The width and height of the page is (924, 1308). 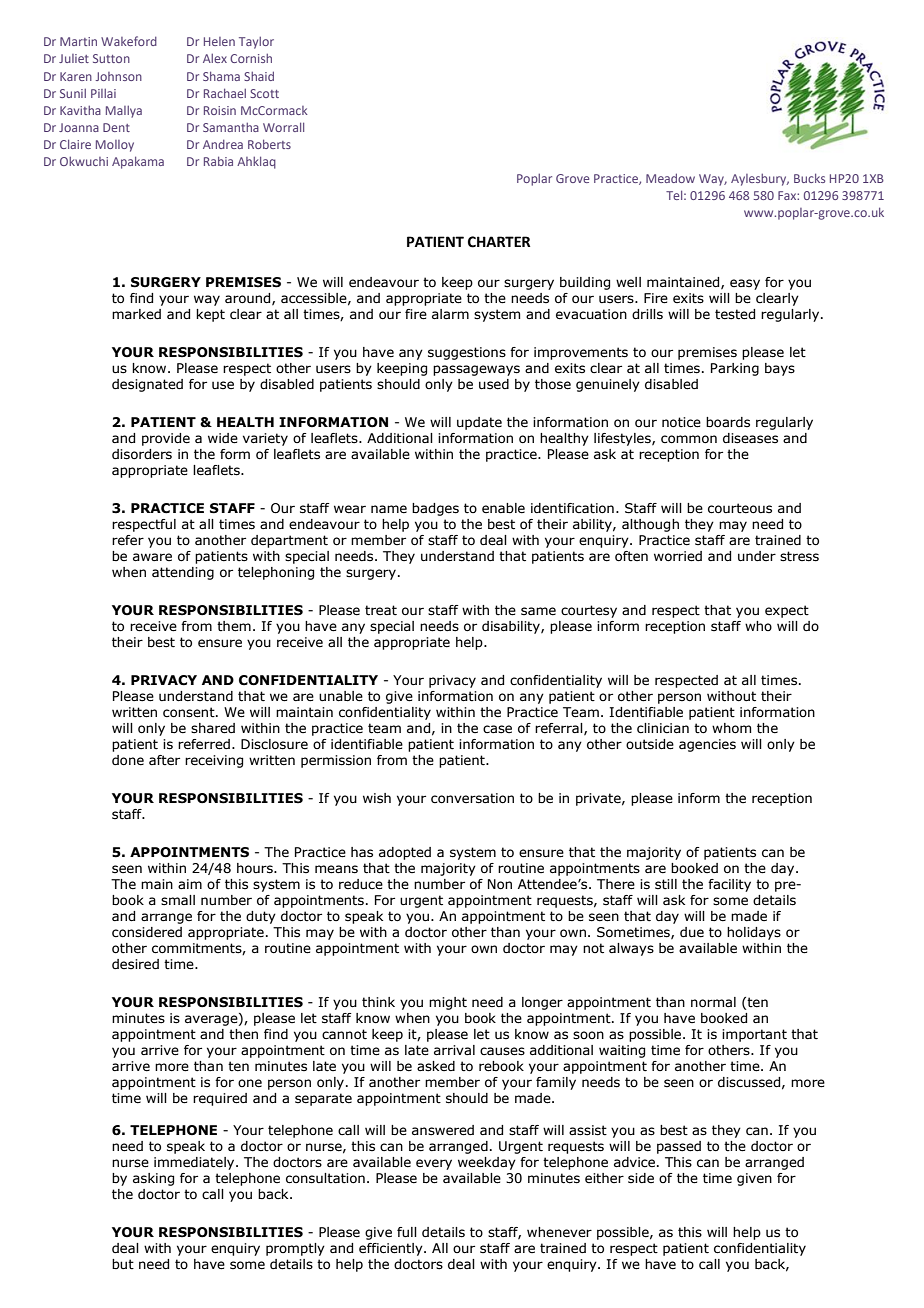 What do you see at coordinates (119, 76) in the page?
I see `Johnson` at bounding box center [119, 76].
